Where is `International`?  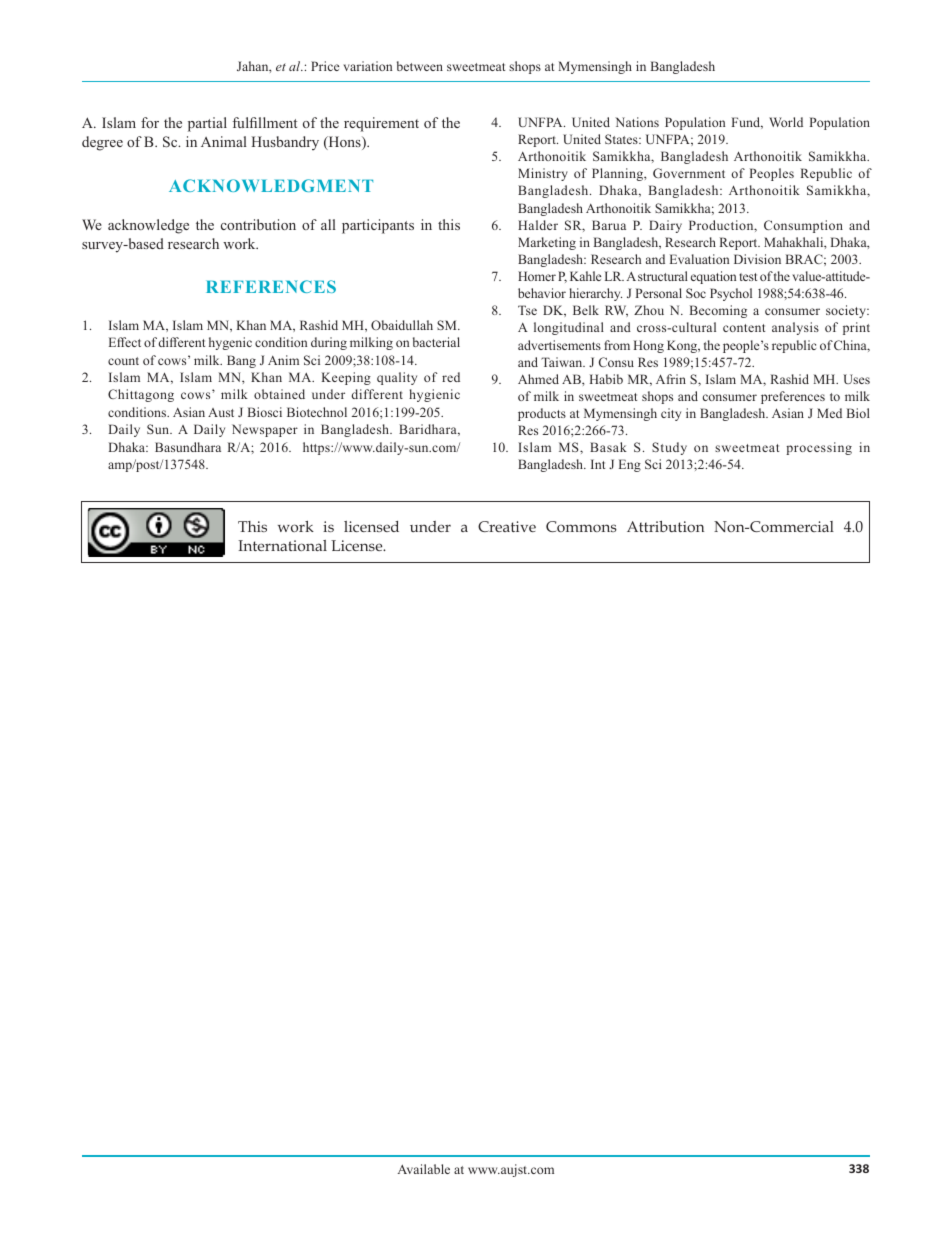
International is located at coordinates (282, 545).
